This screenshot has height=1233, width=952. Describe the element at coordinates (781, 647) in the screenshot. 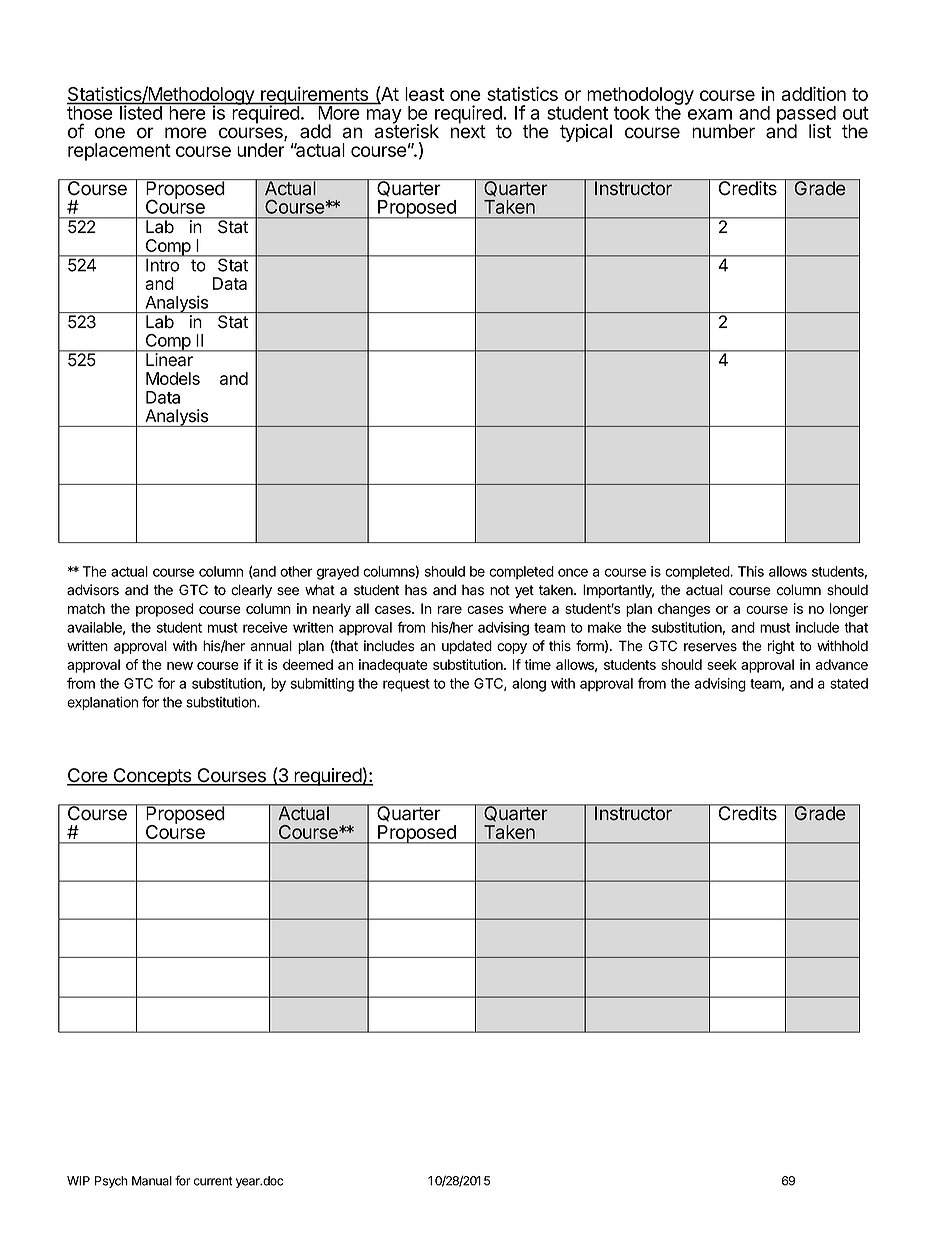

I see `right` at that location.
